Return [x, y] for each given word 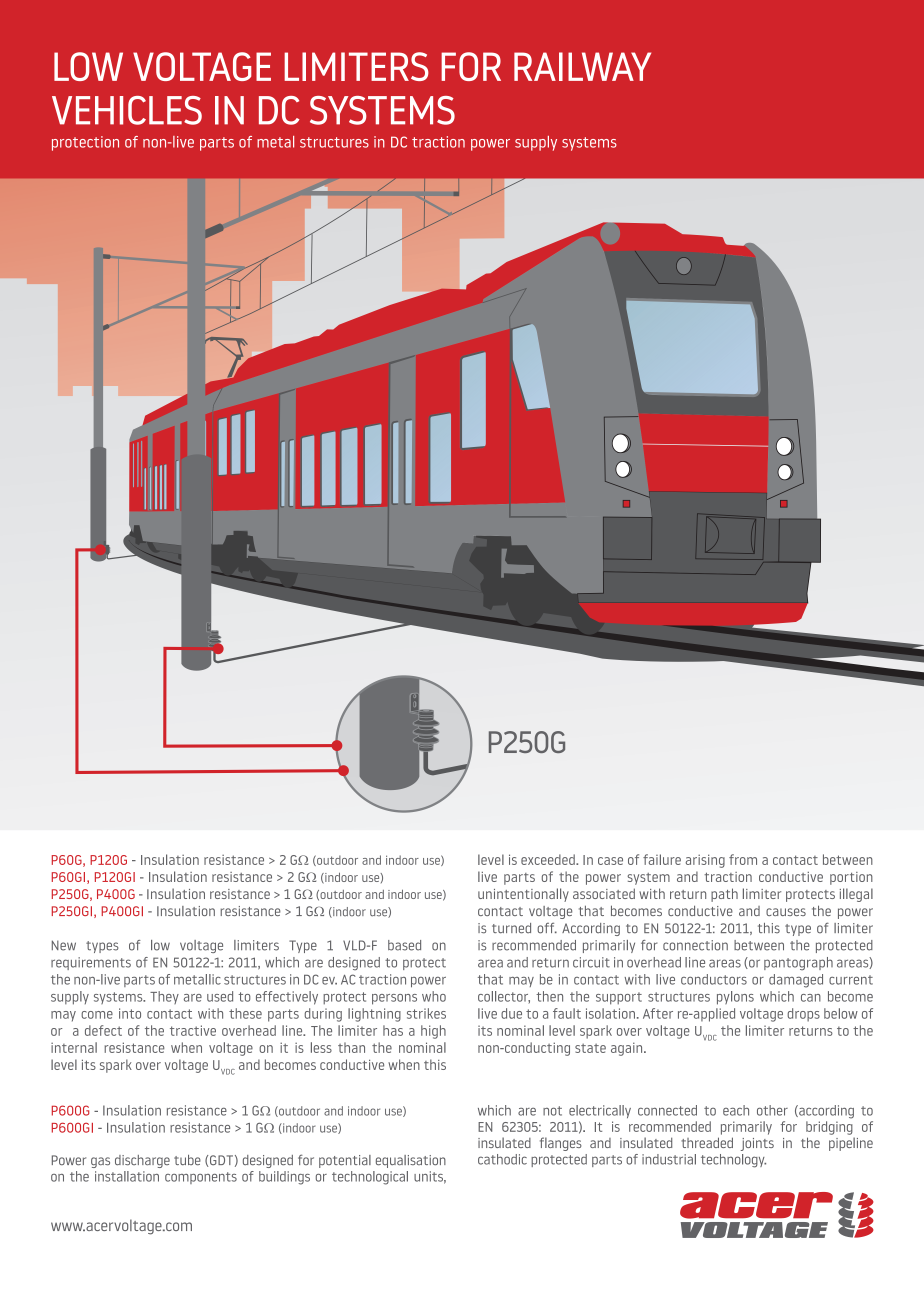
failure [662, 859]
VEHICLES [127, 110]
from [743, 859]
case [610, 861]
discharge [142, 1161]
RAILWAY [582, 66]
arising [705, 861]
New [64, 945]
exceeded [549, 859]
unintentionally [523, 895]
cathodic [502, 1159]
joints [757, 1144]
